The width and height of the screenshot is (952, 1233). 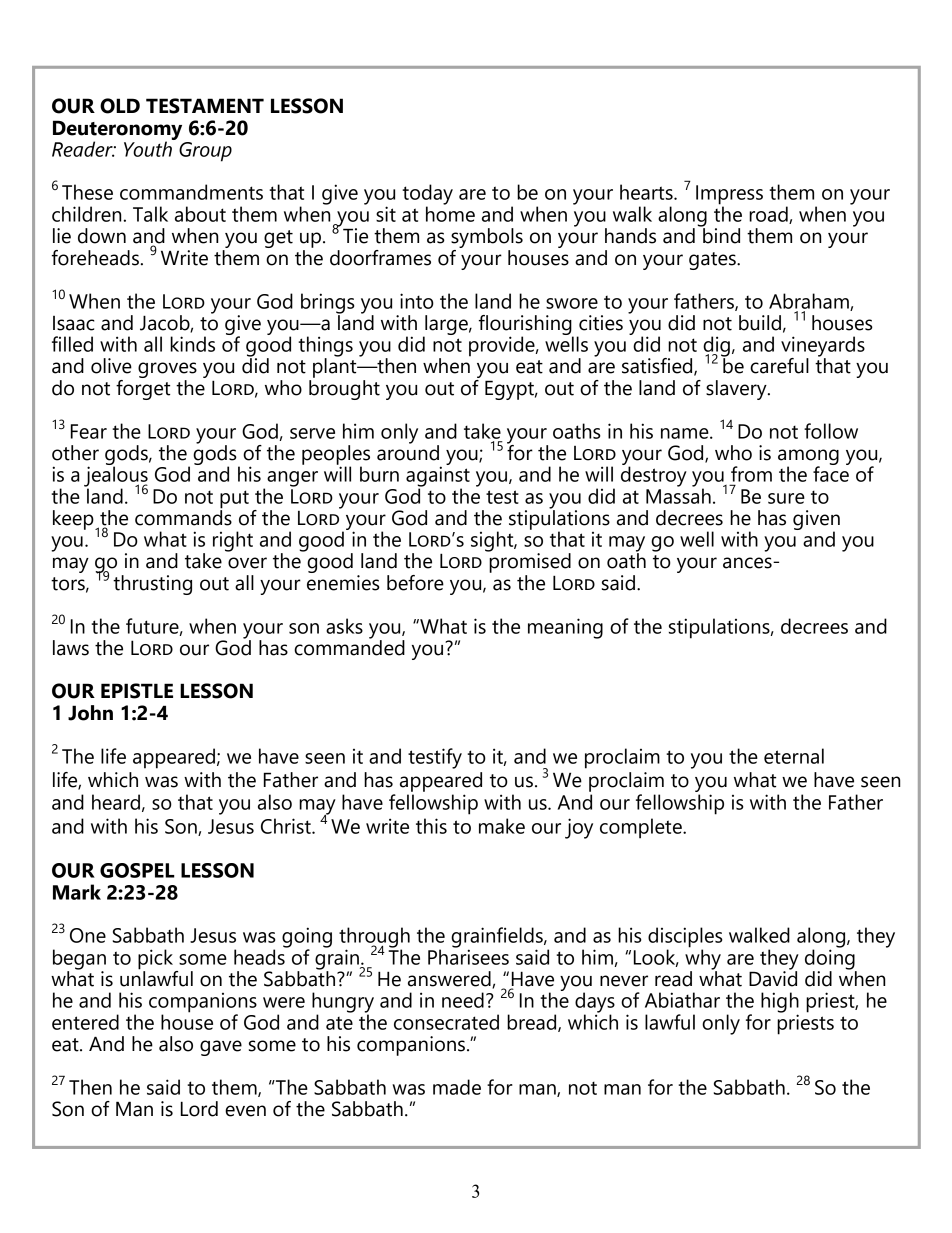 What do you see at coordinates (737, 390) in the screenshot?
I see `slavery` at bounding box center [737, 390].
